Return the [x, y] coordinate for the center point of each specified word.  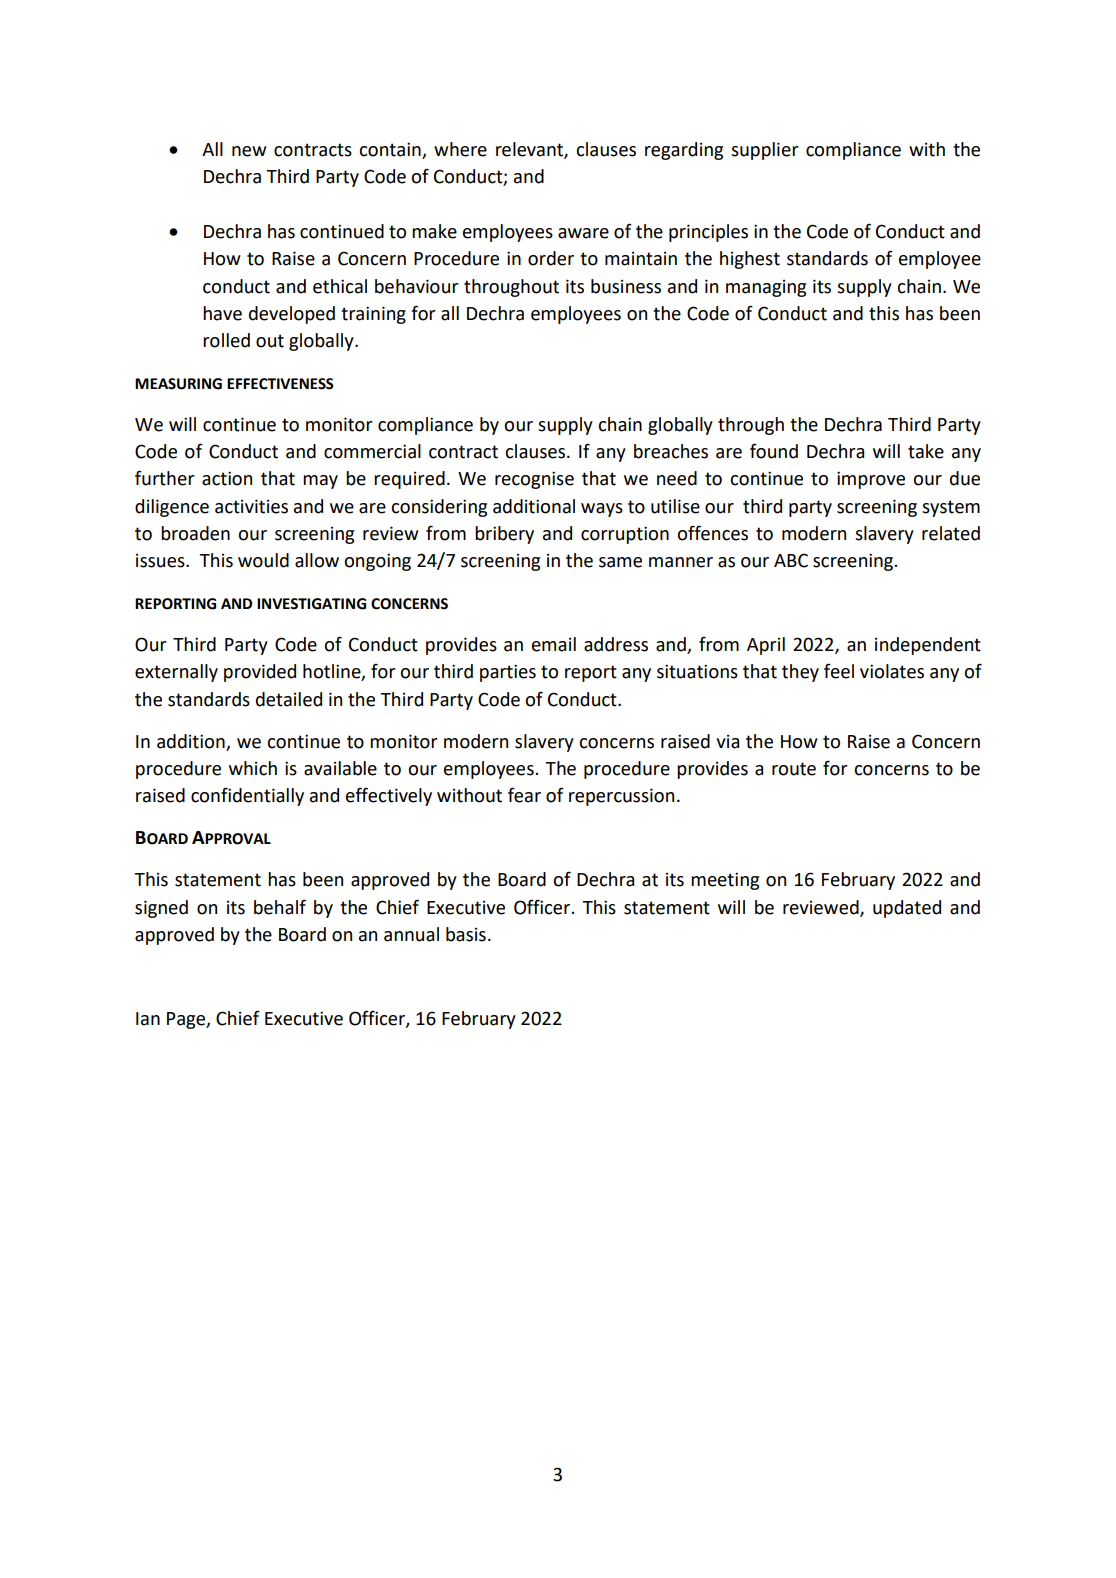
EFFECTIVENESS [280, 384]
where [460, 149]
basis [466, 934]
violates [892, 671]
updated [907, 909]
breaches [671, 451]
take [926, 451]
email [554, 644]
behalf [280, 907]
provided [260, 673]
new [249, 151]
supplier [765, 151]
